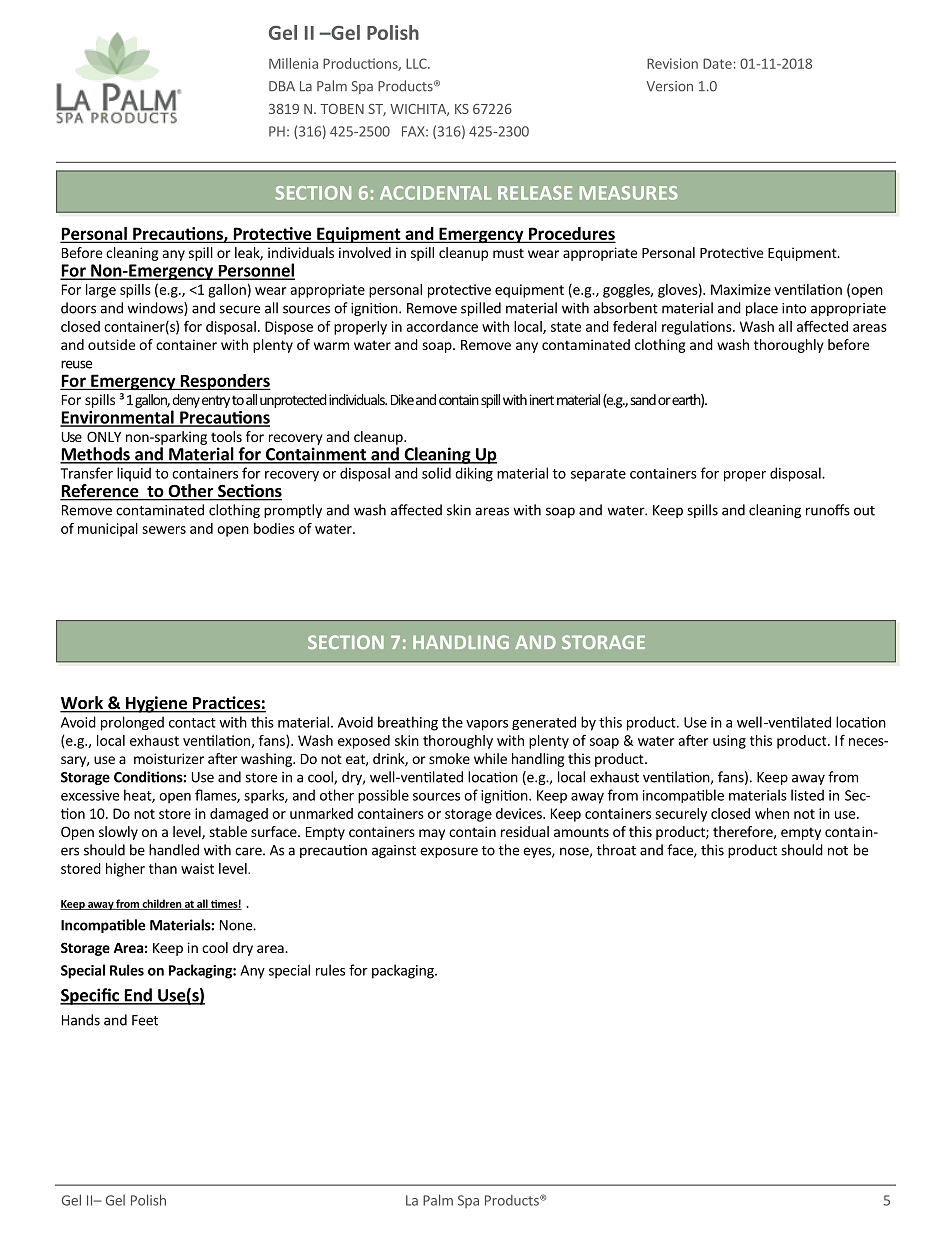  I want to click on DBA, so click(282, 86).
